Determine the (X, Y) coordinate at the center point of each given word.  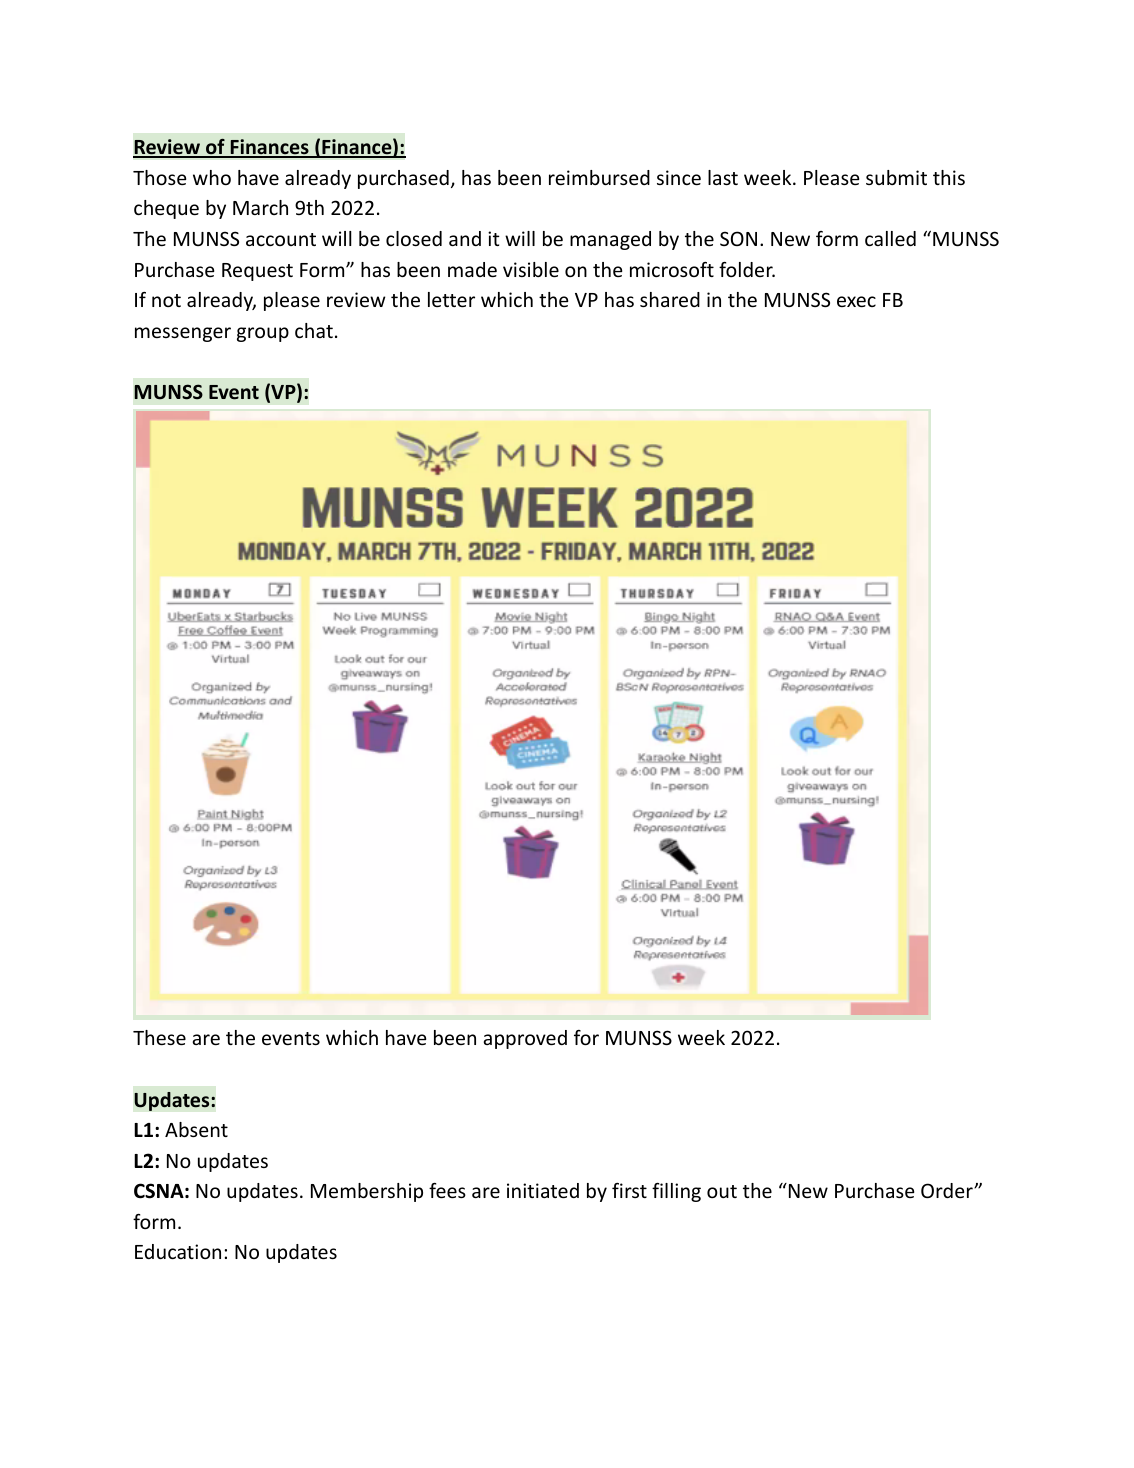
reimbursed (599, 177)
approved (525, 1039)
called (890, 238)
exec (856, 301)
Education (178, 1251)
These (159, 1037)
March (260, 207)
